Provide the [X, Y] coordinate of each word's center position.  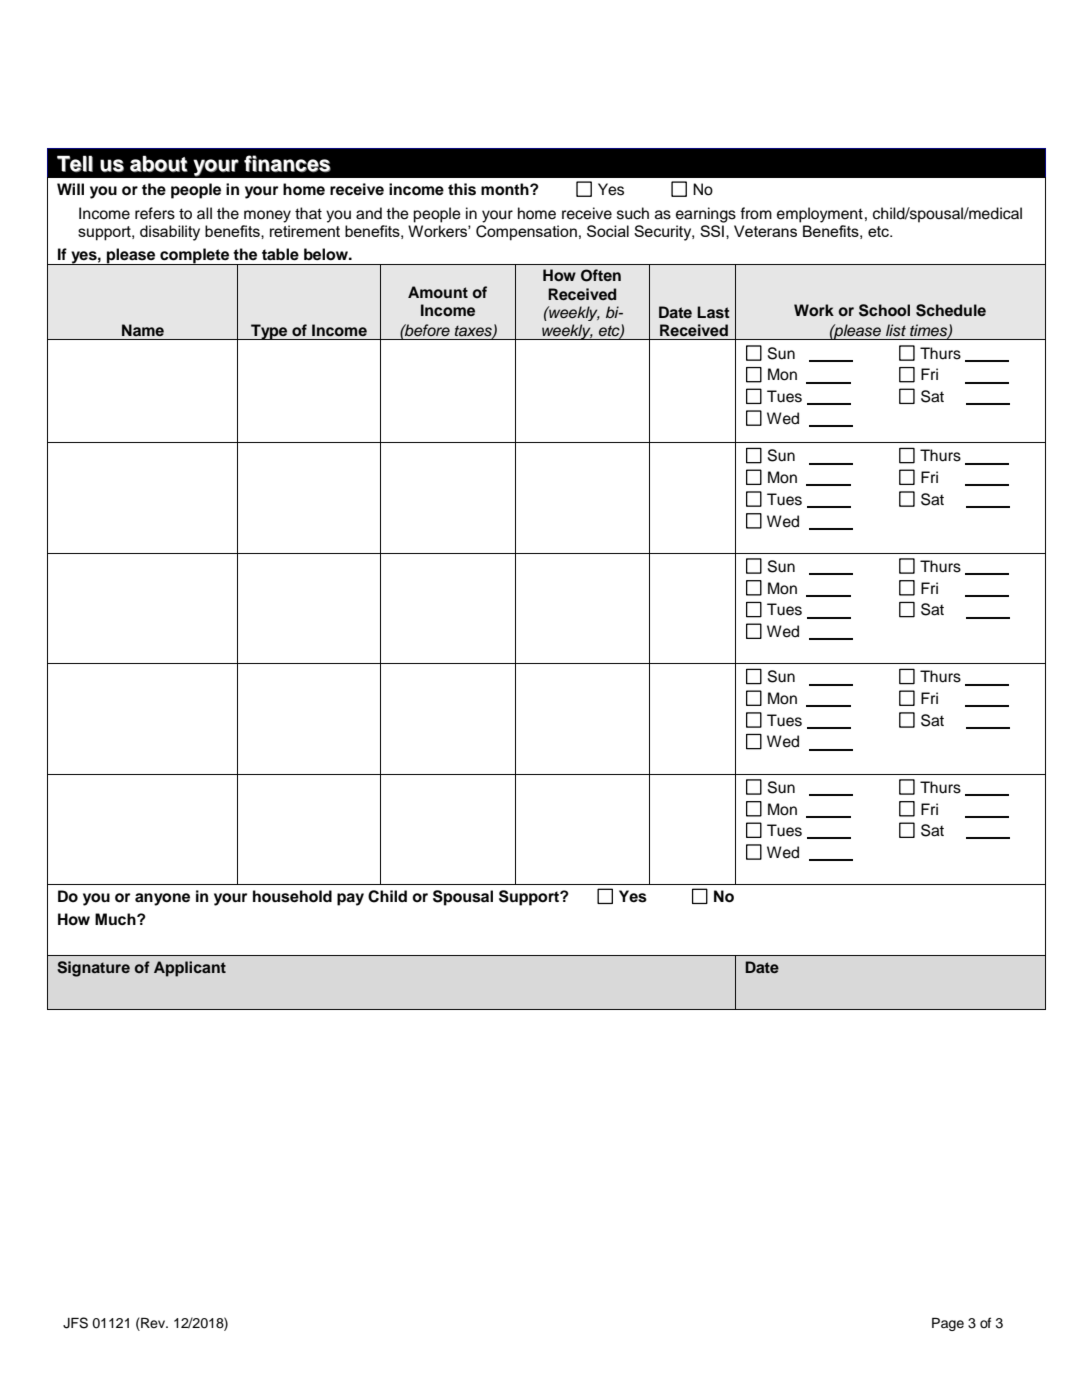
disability [170, 233]
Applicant [190, 969]
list [896, 330]
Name [143, 330]
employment [820, 215]
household [292, 896]
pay [350, 899]
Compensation [526, 233]
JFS [75, 1323]
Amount [438, 292]
